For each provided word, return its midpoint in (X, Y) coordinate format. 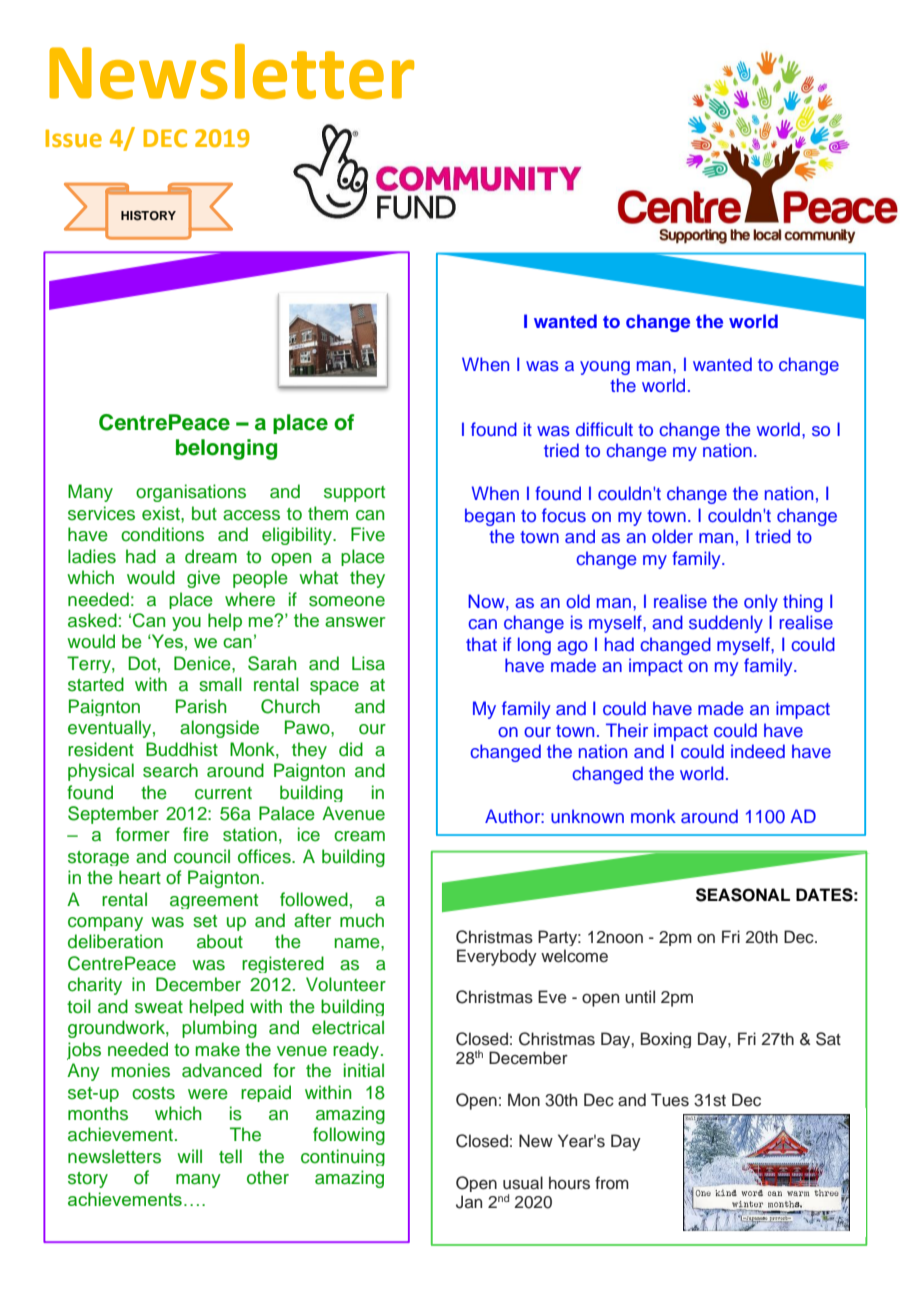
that (481, 644)
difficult (604, 429)
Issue (74, 138)
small (220, 684)
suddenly (726, 624)
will (189, 1156)
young (605, 368)
